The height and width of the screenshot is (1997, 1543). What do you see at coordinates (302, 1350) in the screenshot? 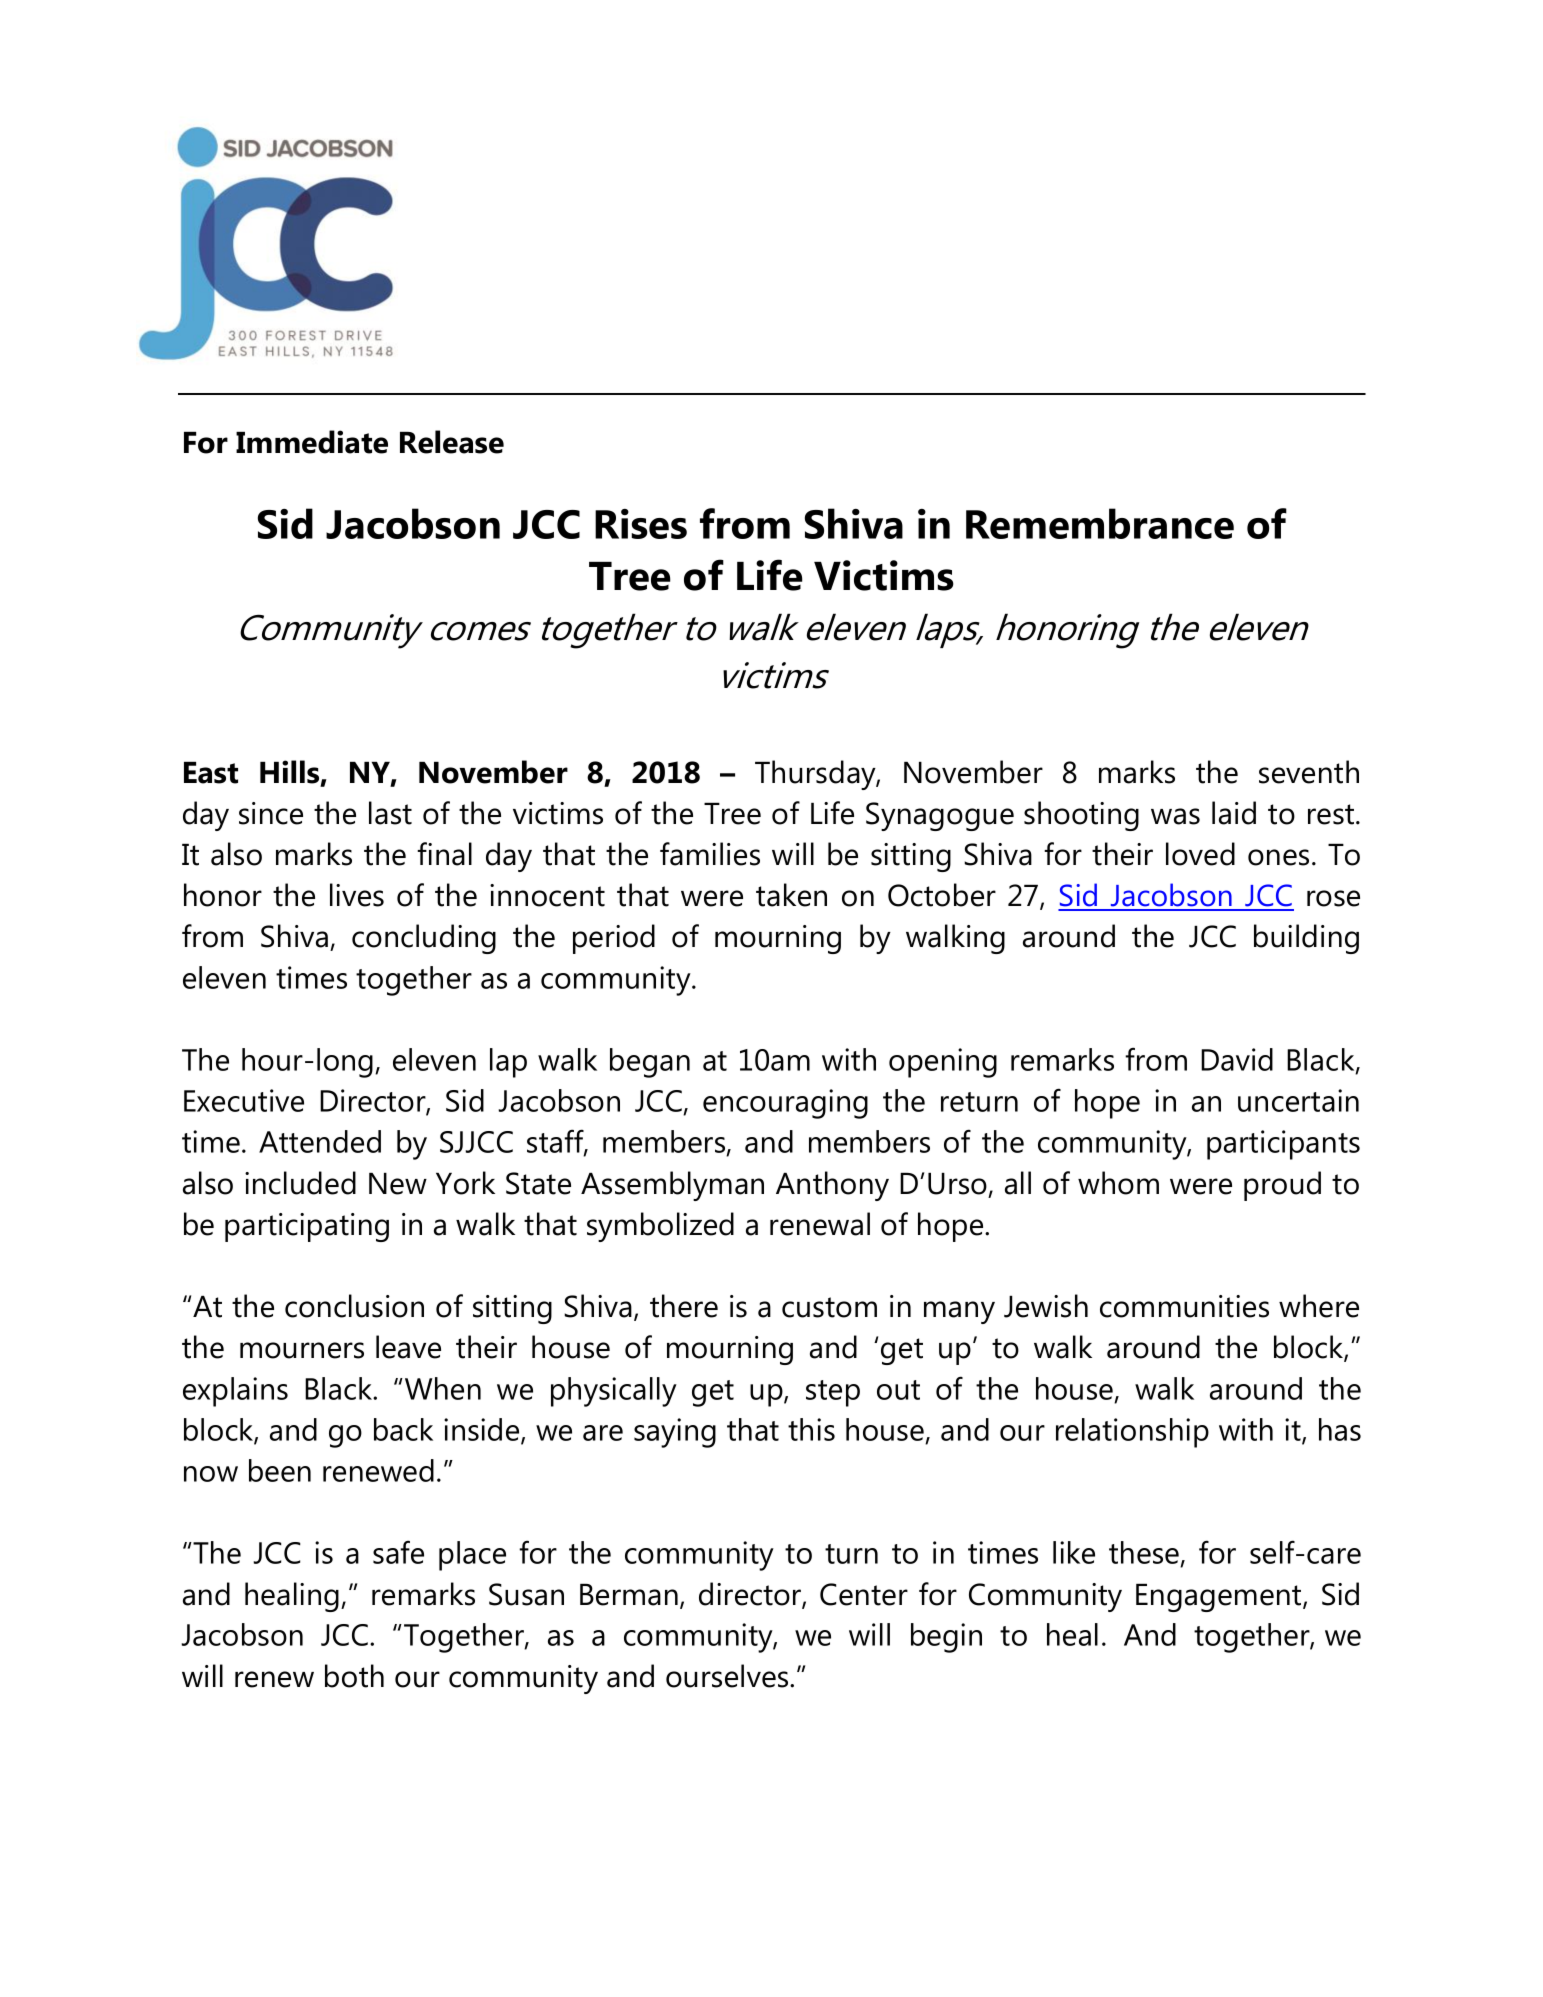
I see `mourners` at bounding box center [302, 1350].
